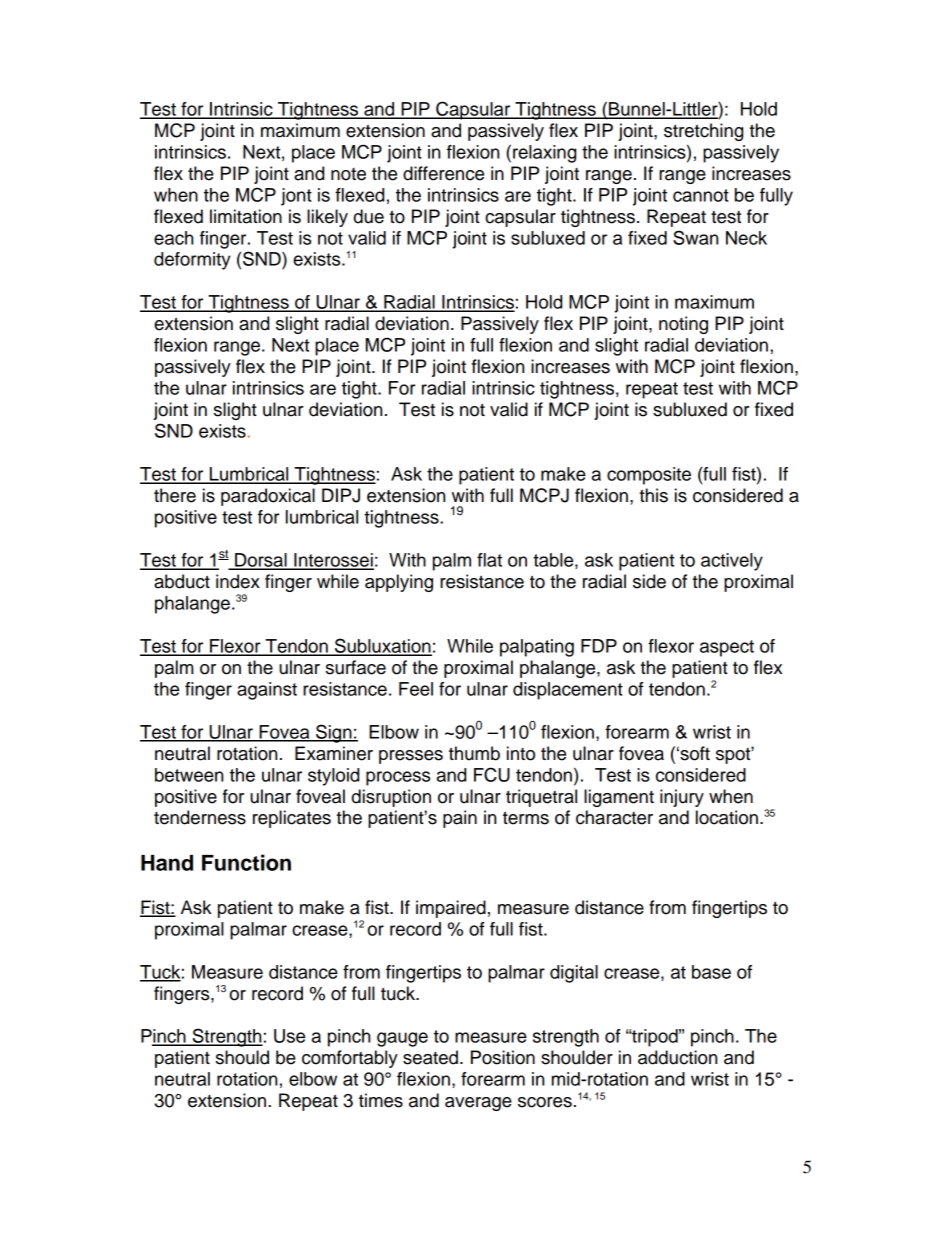 Image resolution: width=952 pixels, height=1233 pixels. What do you see at coordinates (430, 1057) in the screenshot?
I see `seated` at bounding box center [430, 1057].
